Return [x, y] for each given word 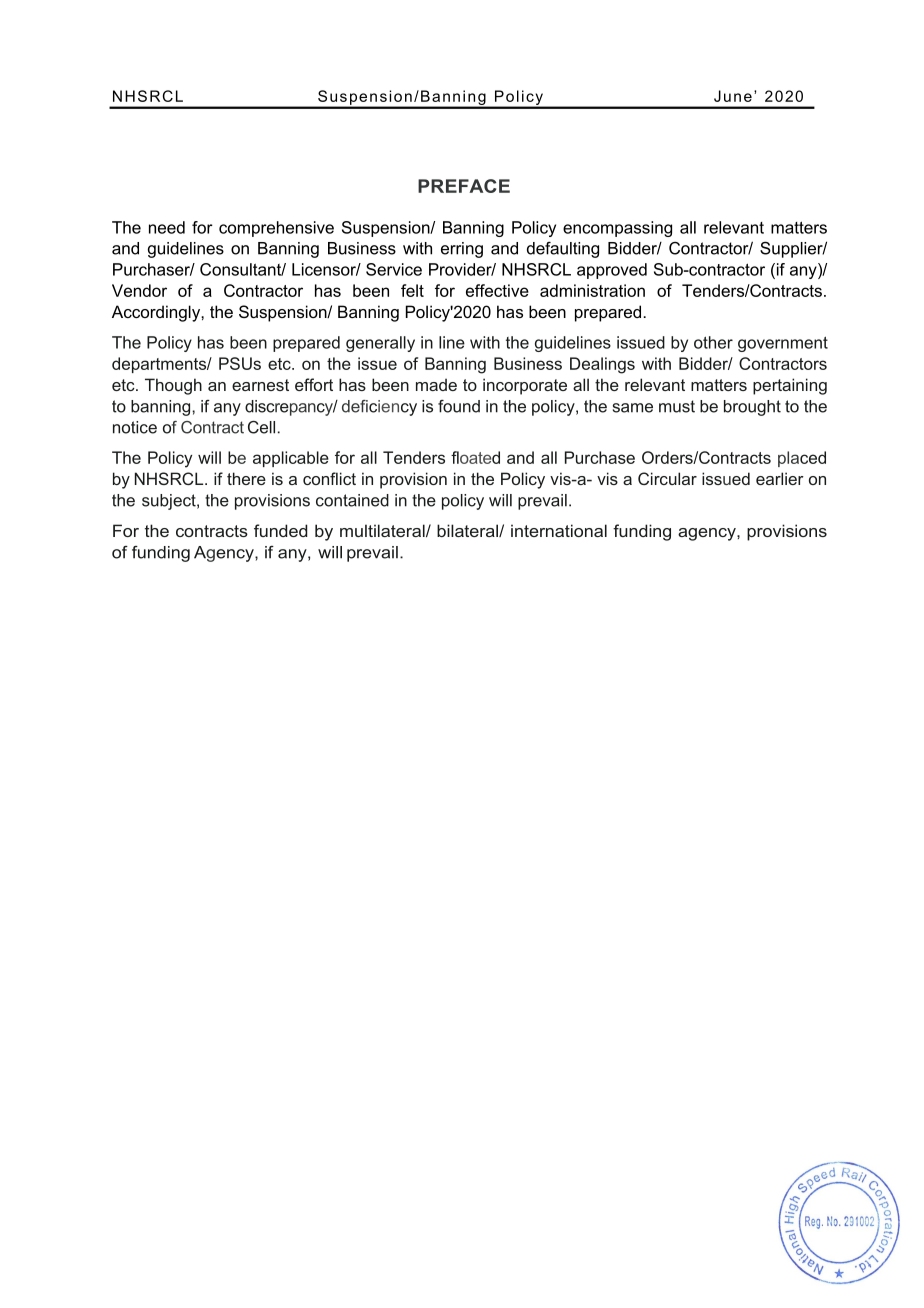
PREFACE [464, 186]
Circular [667, 478]
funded [280, 530]
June [733, 96]
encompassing [617, 229]
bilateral [468, 530]
